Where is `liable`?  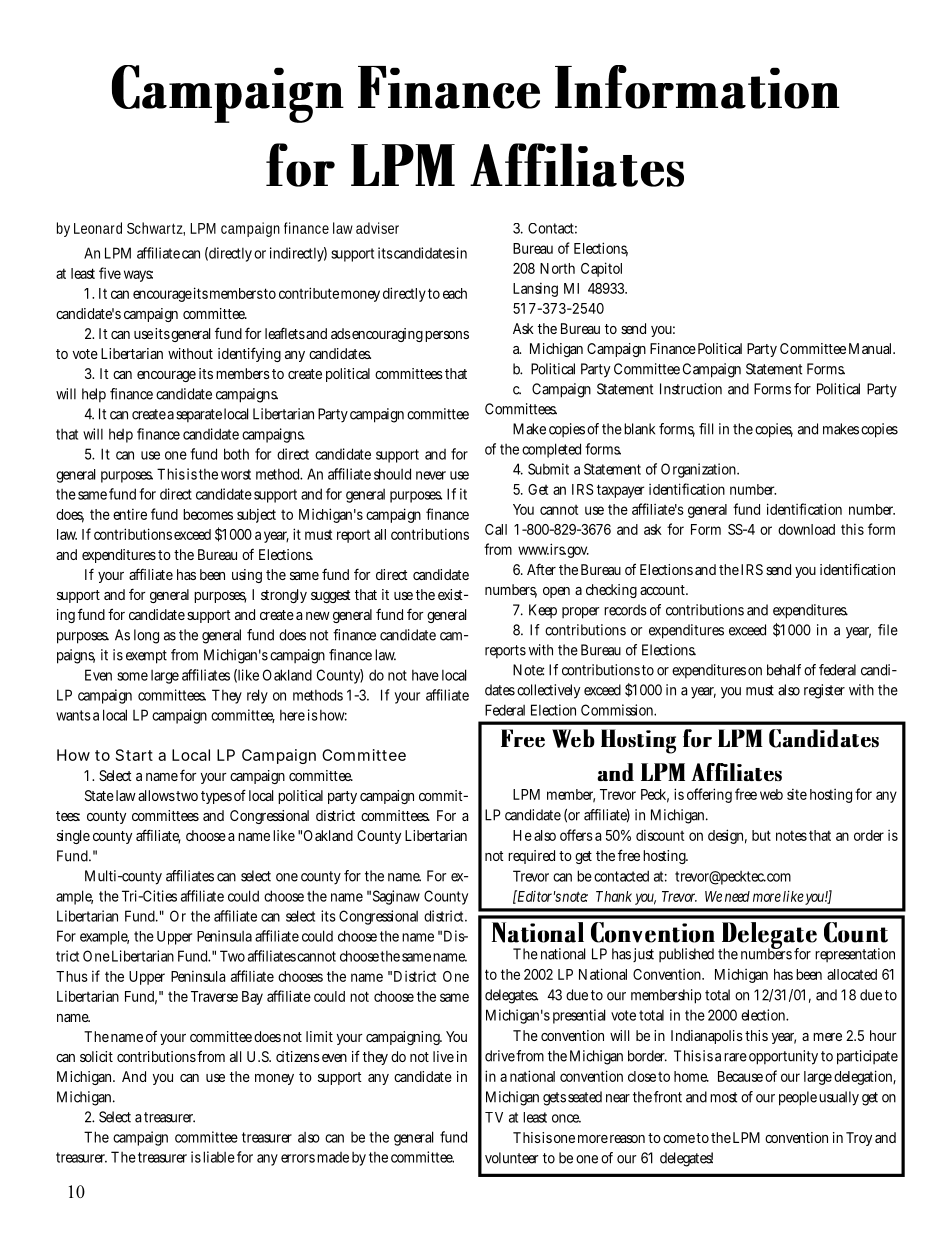
liable is located at coordinates (219, 1157).
